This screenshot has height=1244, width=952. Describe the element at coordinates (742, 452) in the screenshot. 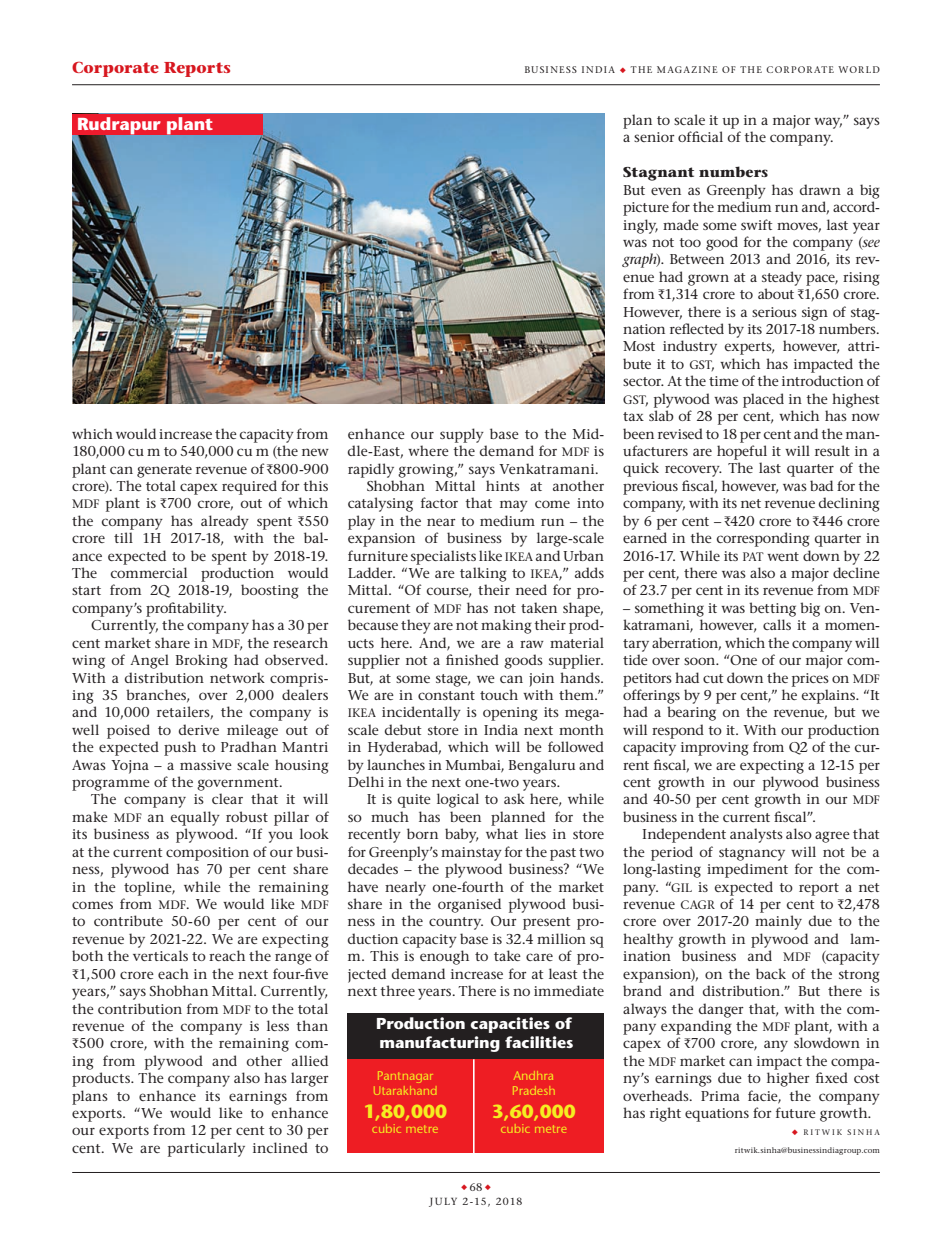

I see `hopeful` at that location.
